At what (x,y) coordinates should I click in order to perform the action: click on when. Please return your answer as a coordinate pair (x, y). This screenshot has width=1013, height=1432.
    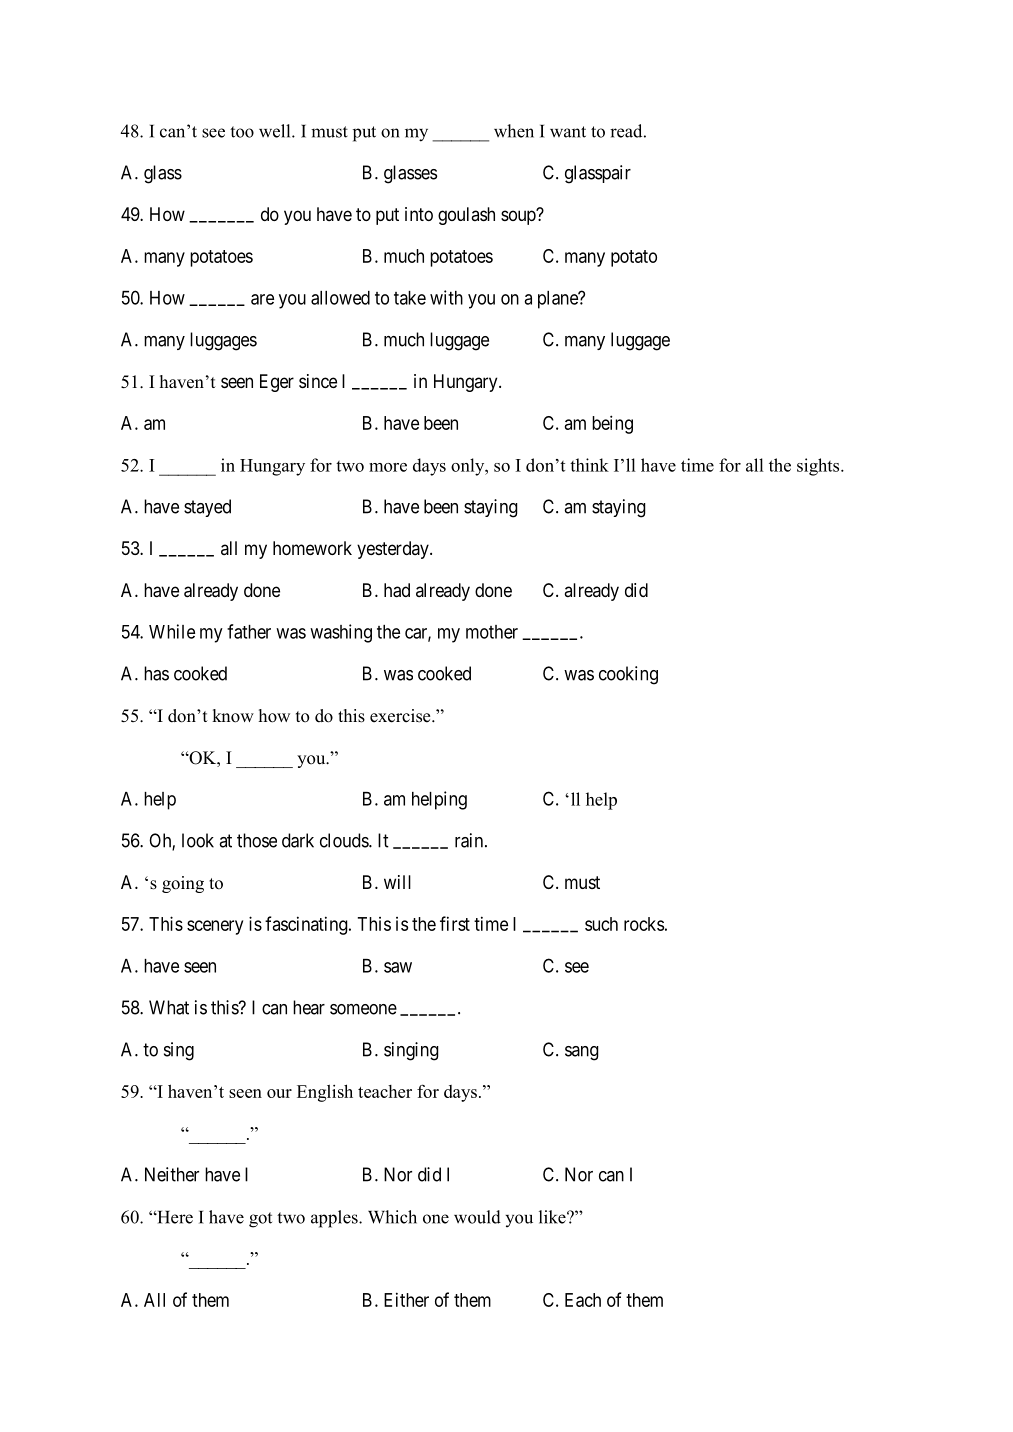
    Looking at the image, I should click on (514, 131).
